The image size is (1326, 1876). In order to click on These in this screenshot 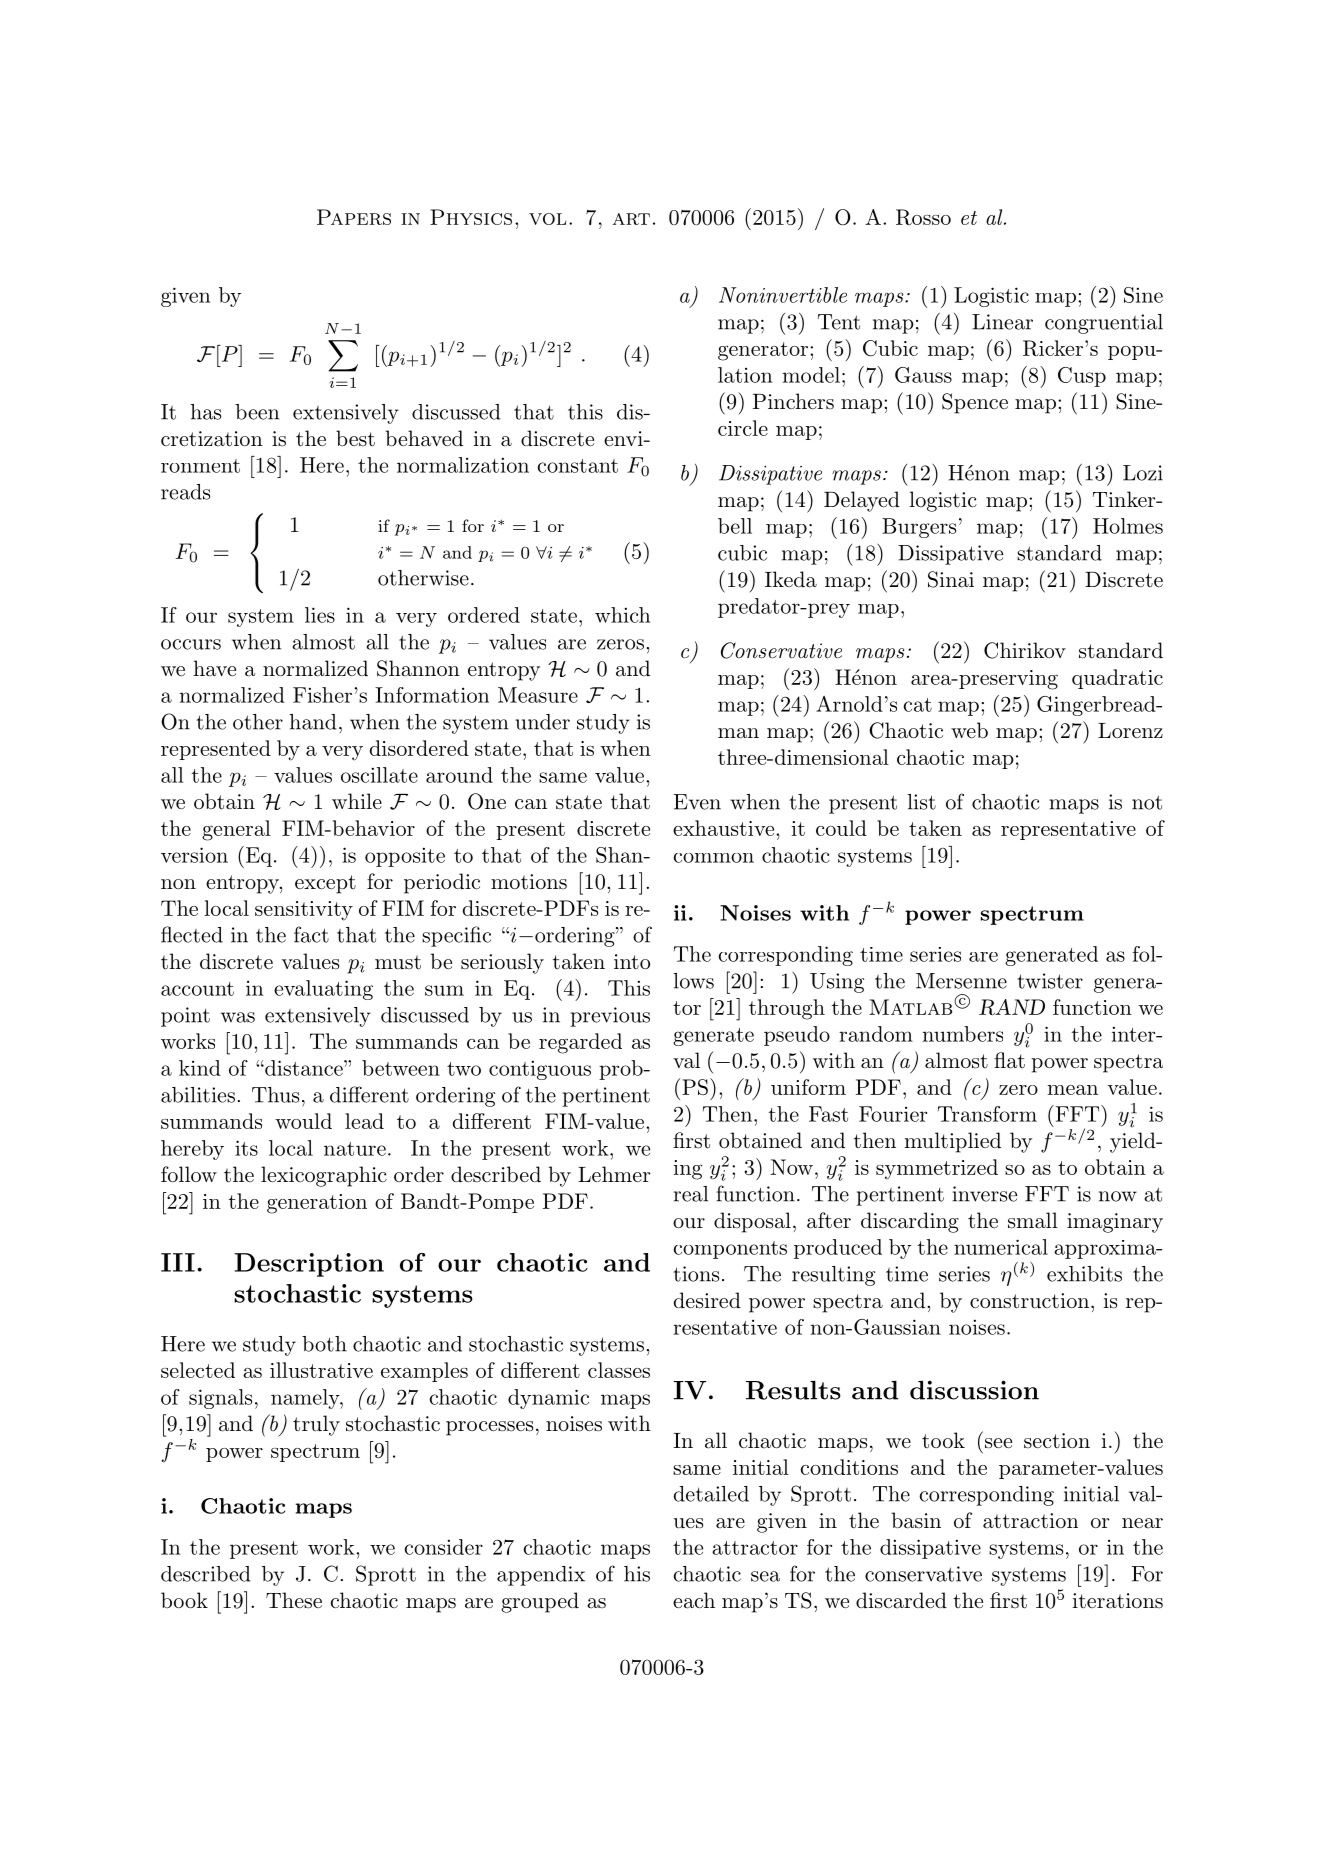, I will do `click(294, 1600)`.
